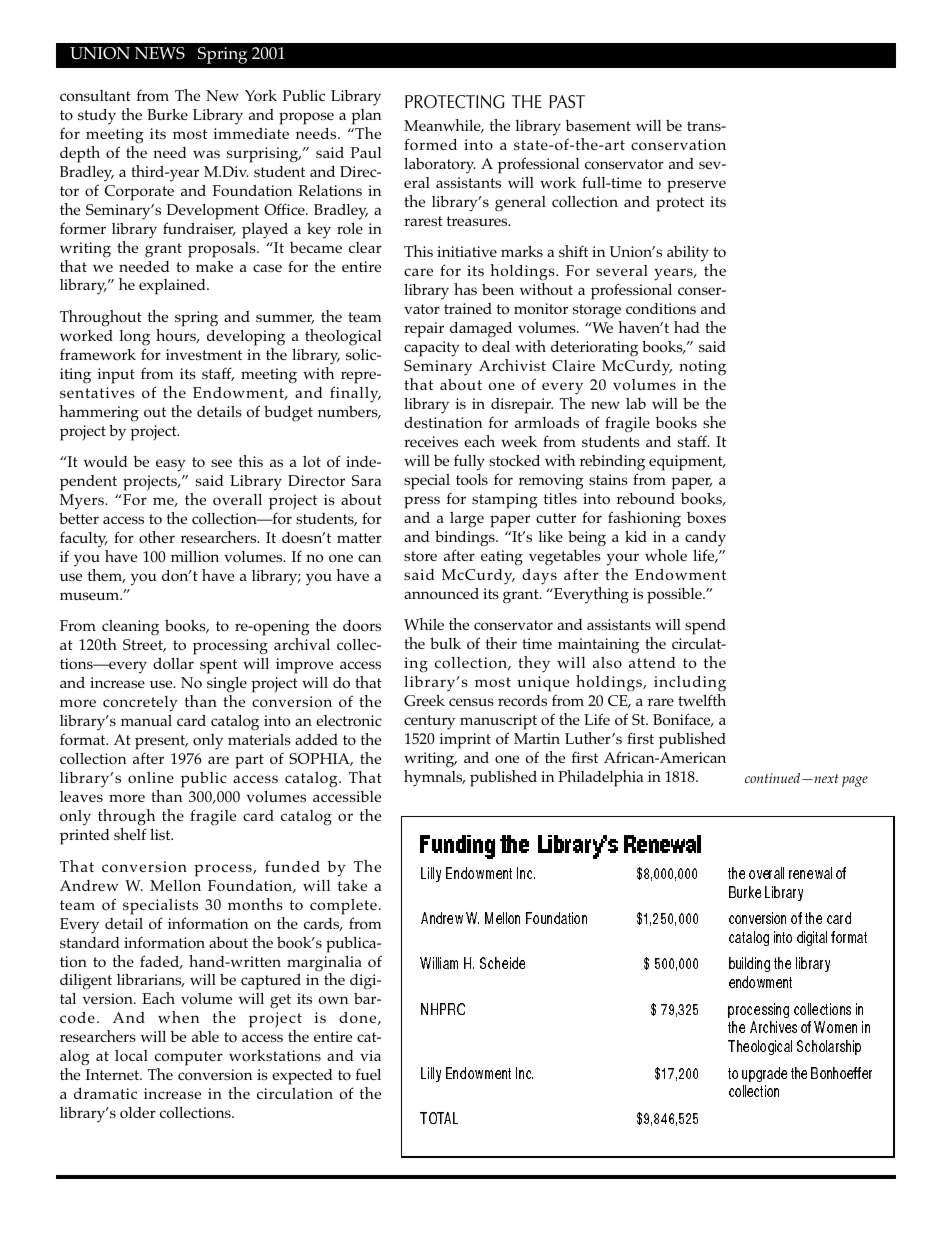  What do you see at coordinates (189, 1060) in the image?
I see `computer` at bounding box center [189, 1060].
